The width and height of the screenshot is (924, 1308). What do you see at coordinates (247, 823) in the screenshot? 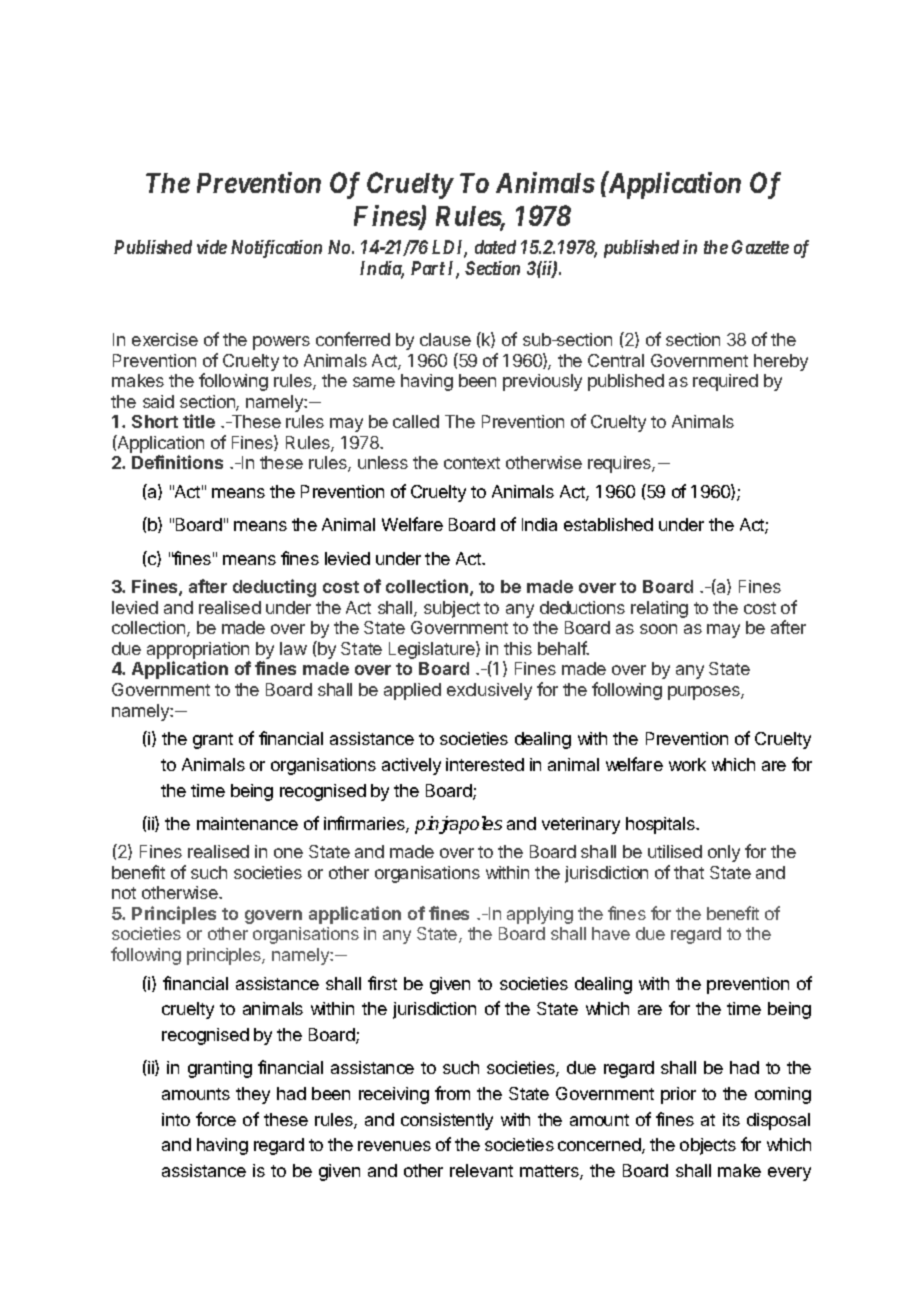
I see `maintenance` at bounding box center [247, 823].
